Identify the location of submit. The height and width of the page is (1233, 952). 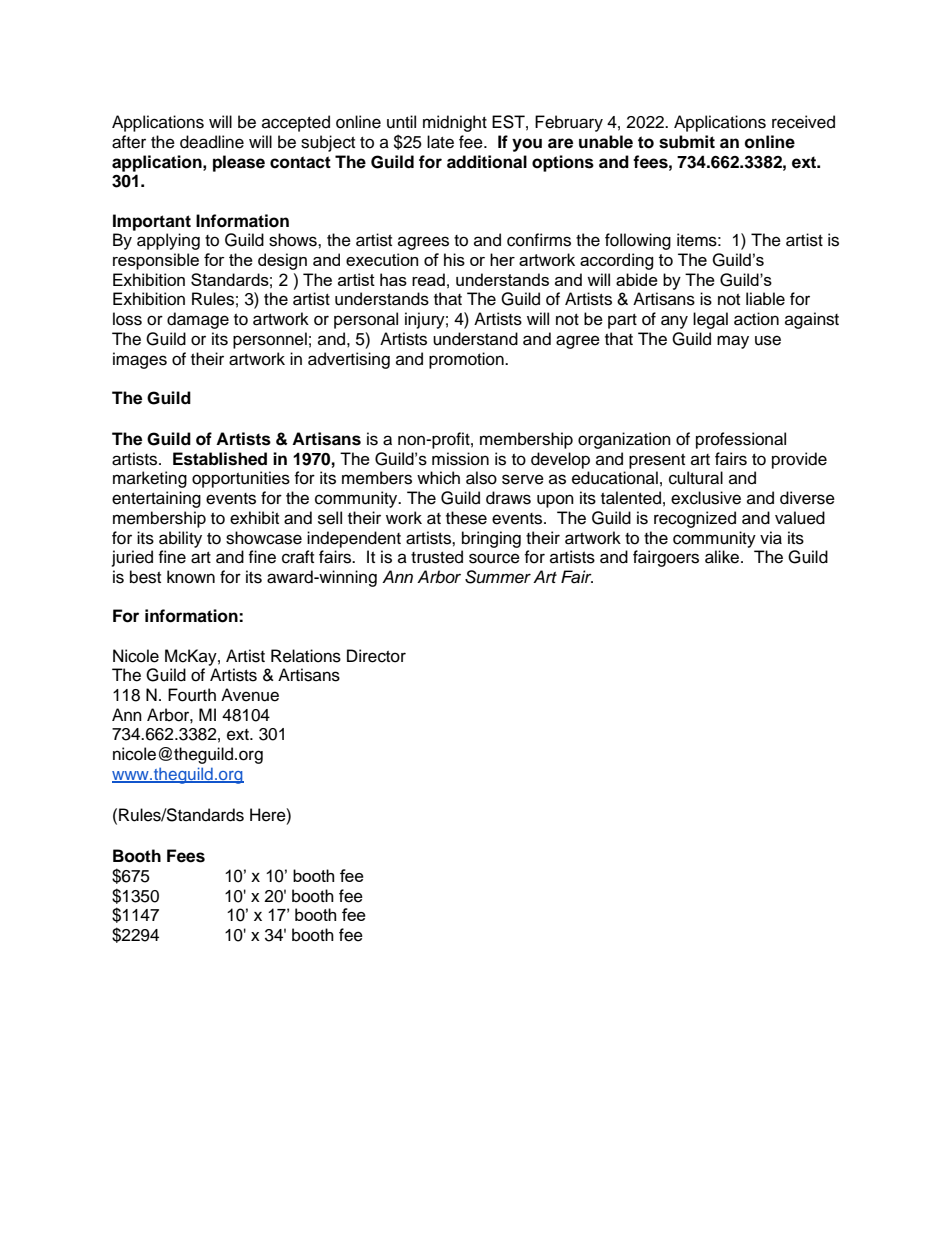
(687, 142).
